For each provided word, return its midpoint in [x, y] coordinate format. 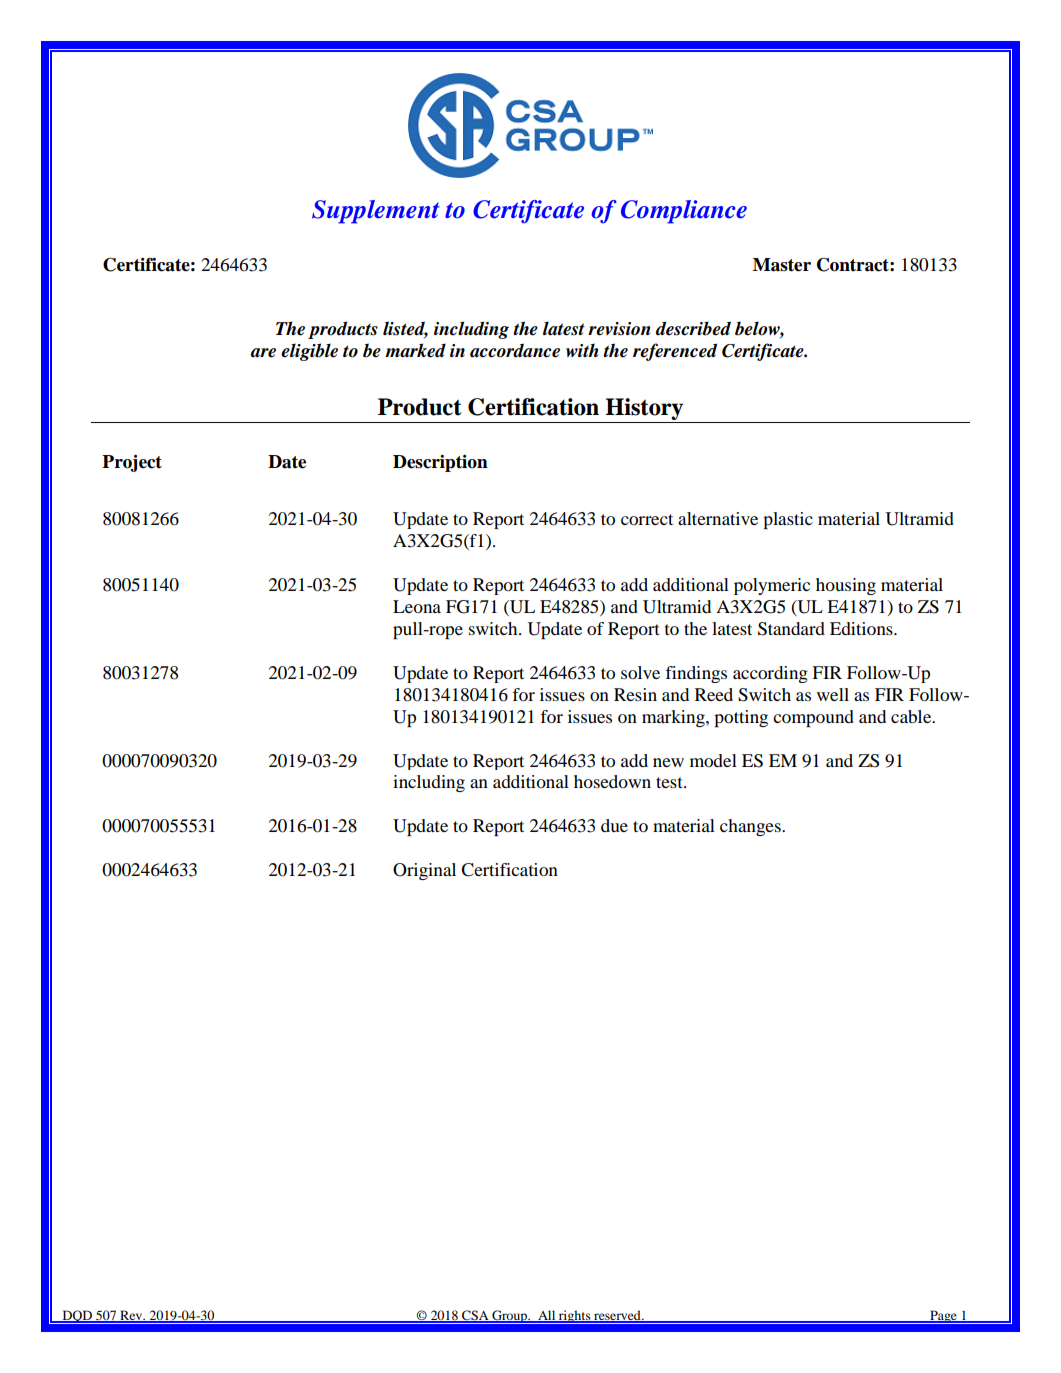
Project [132, 463]
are [263, 353]
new [668, 762]
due [614, 825]
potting [741, 718]
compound [813, 718]
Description [440, 463]
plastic [788, 520]
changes [751, 827]
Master [782, 265]
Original [424, 871]
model [713, 760]
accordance [515, 350]
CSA [475, 1316]
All [547, 1316]
